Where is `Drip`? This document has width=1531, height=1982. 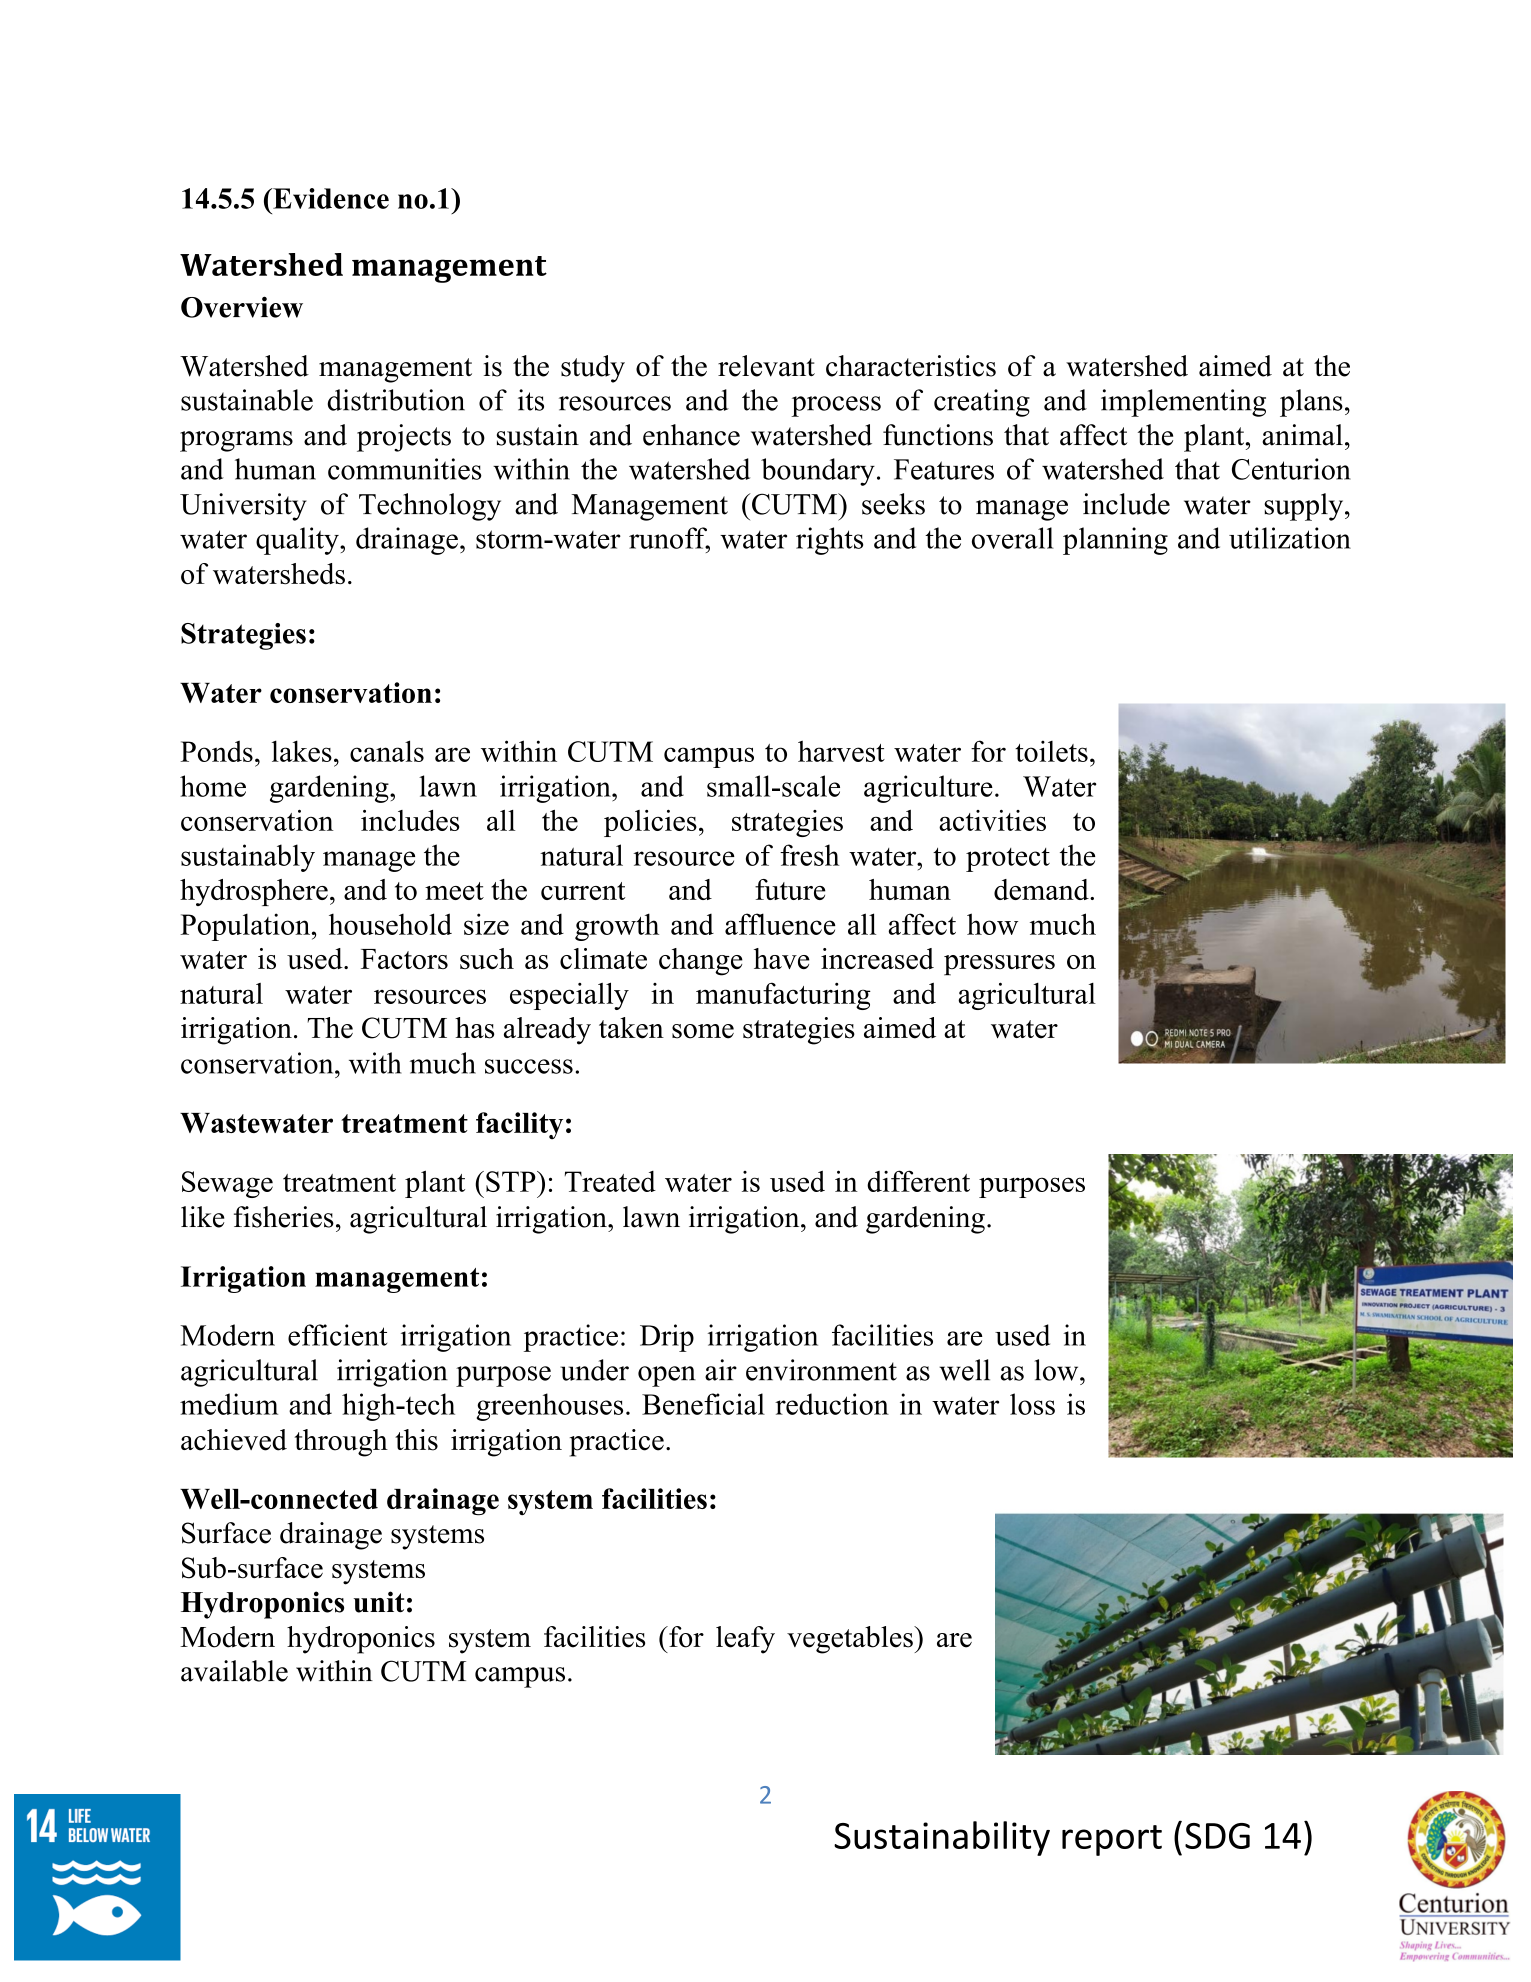 Drip is located at coordinates (667, 1338).
